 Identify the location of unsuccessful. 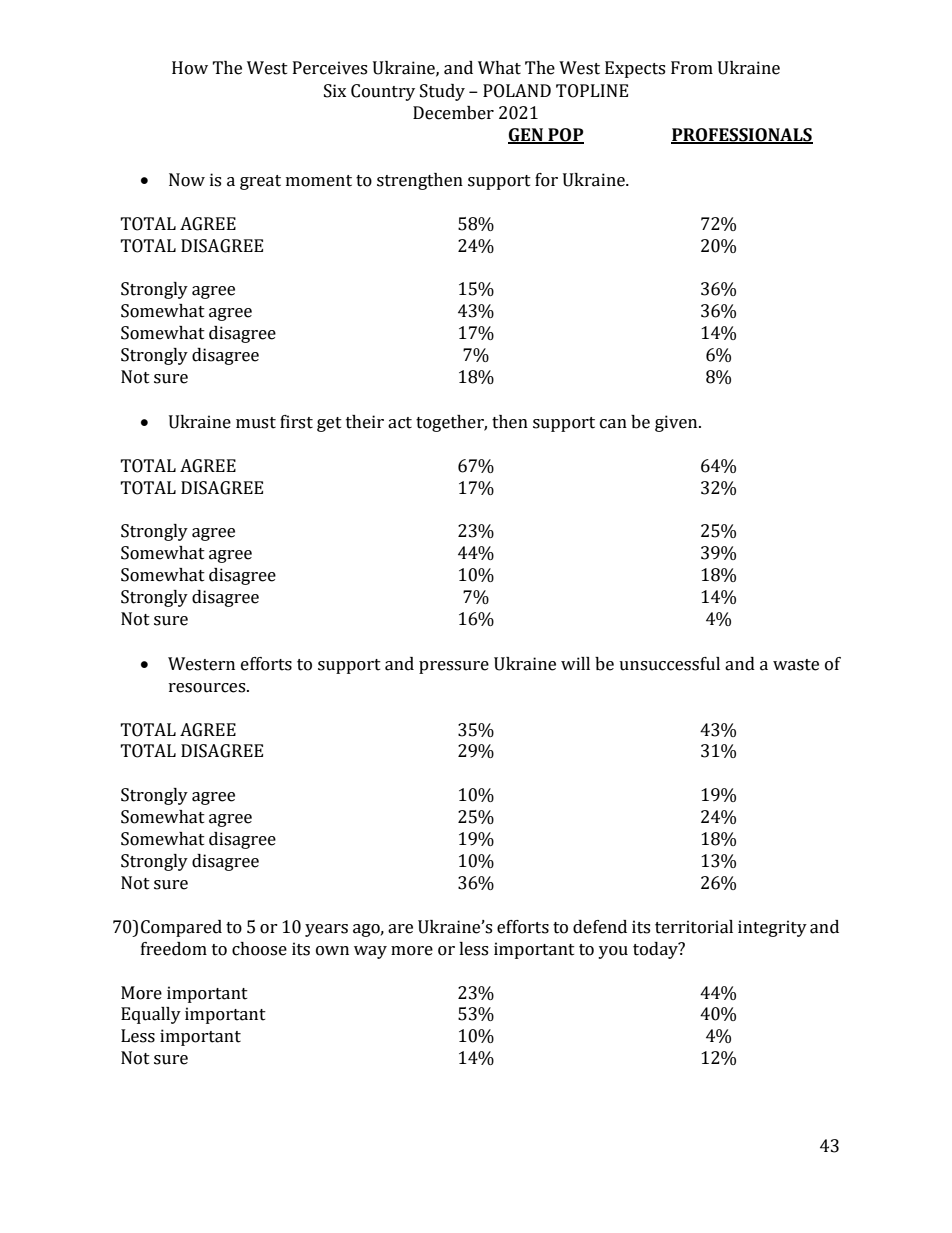
(669, 664).
